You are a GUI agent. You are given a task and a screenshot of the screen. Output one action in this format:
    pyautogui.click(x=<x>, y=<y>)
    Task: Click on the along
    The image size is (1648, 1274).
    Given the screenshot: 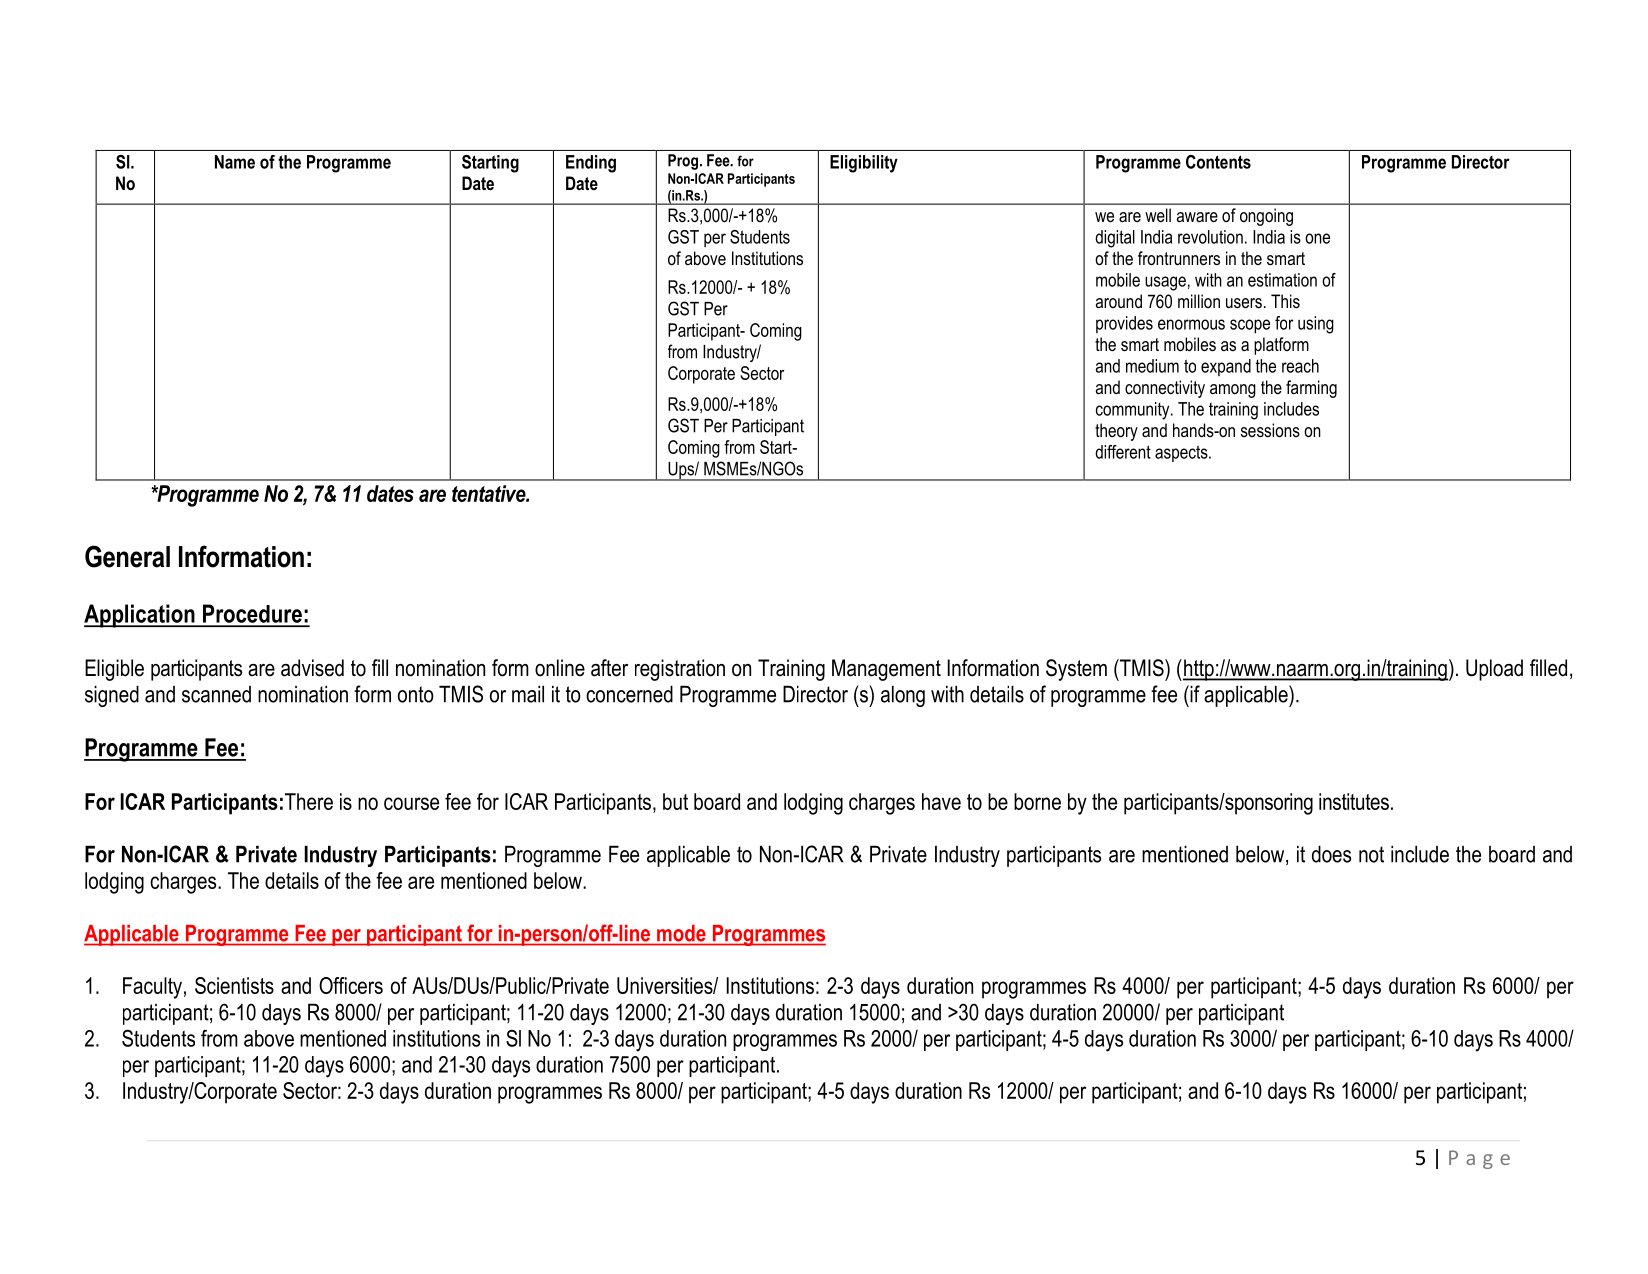 What is the action you would take?
    pyautogui.click(x=903, y=696)
